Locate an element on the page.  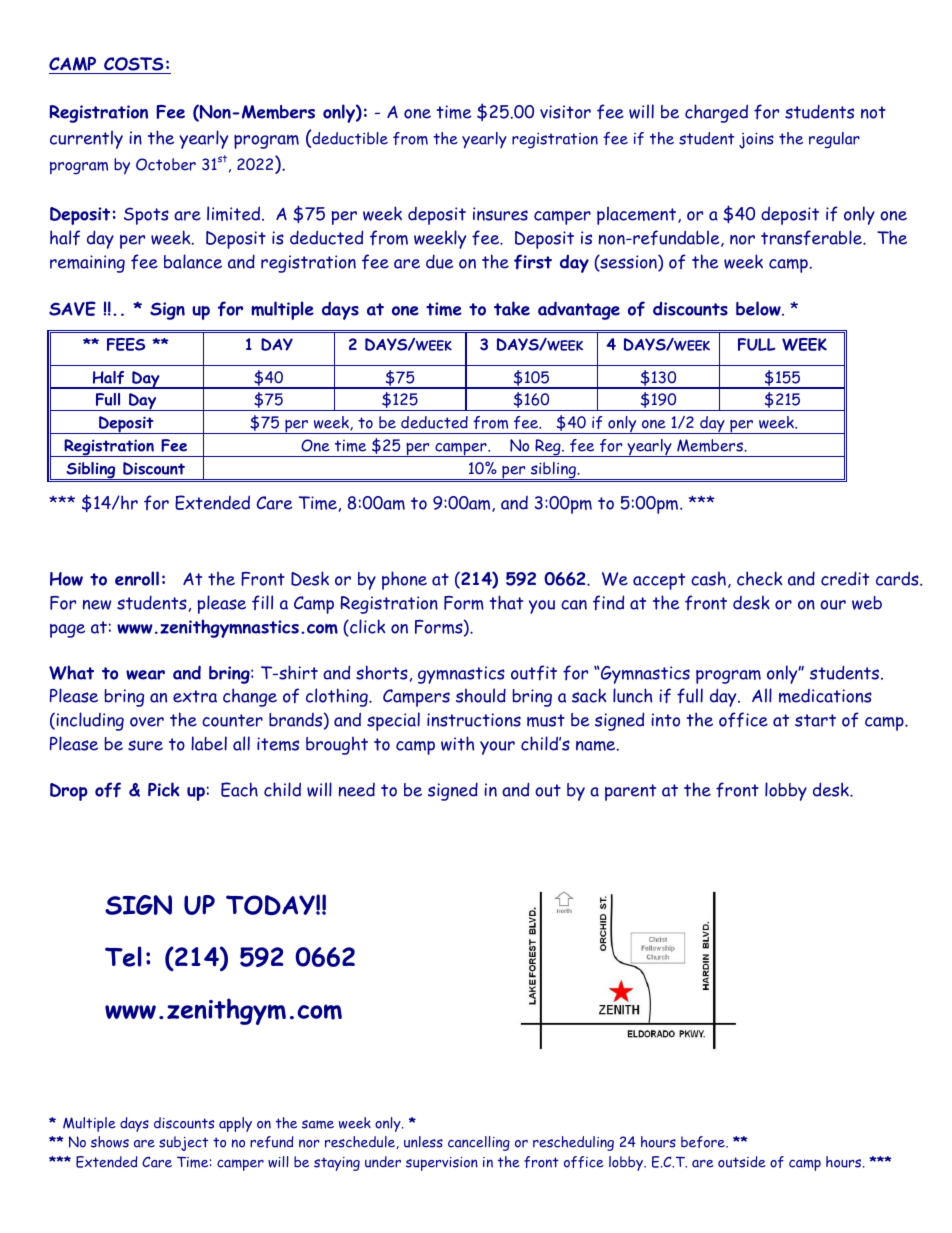
COSTS is located at coordinates (134, 65).
